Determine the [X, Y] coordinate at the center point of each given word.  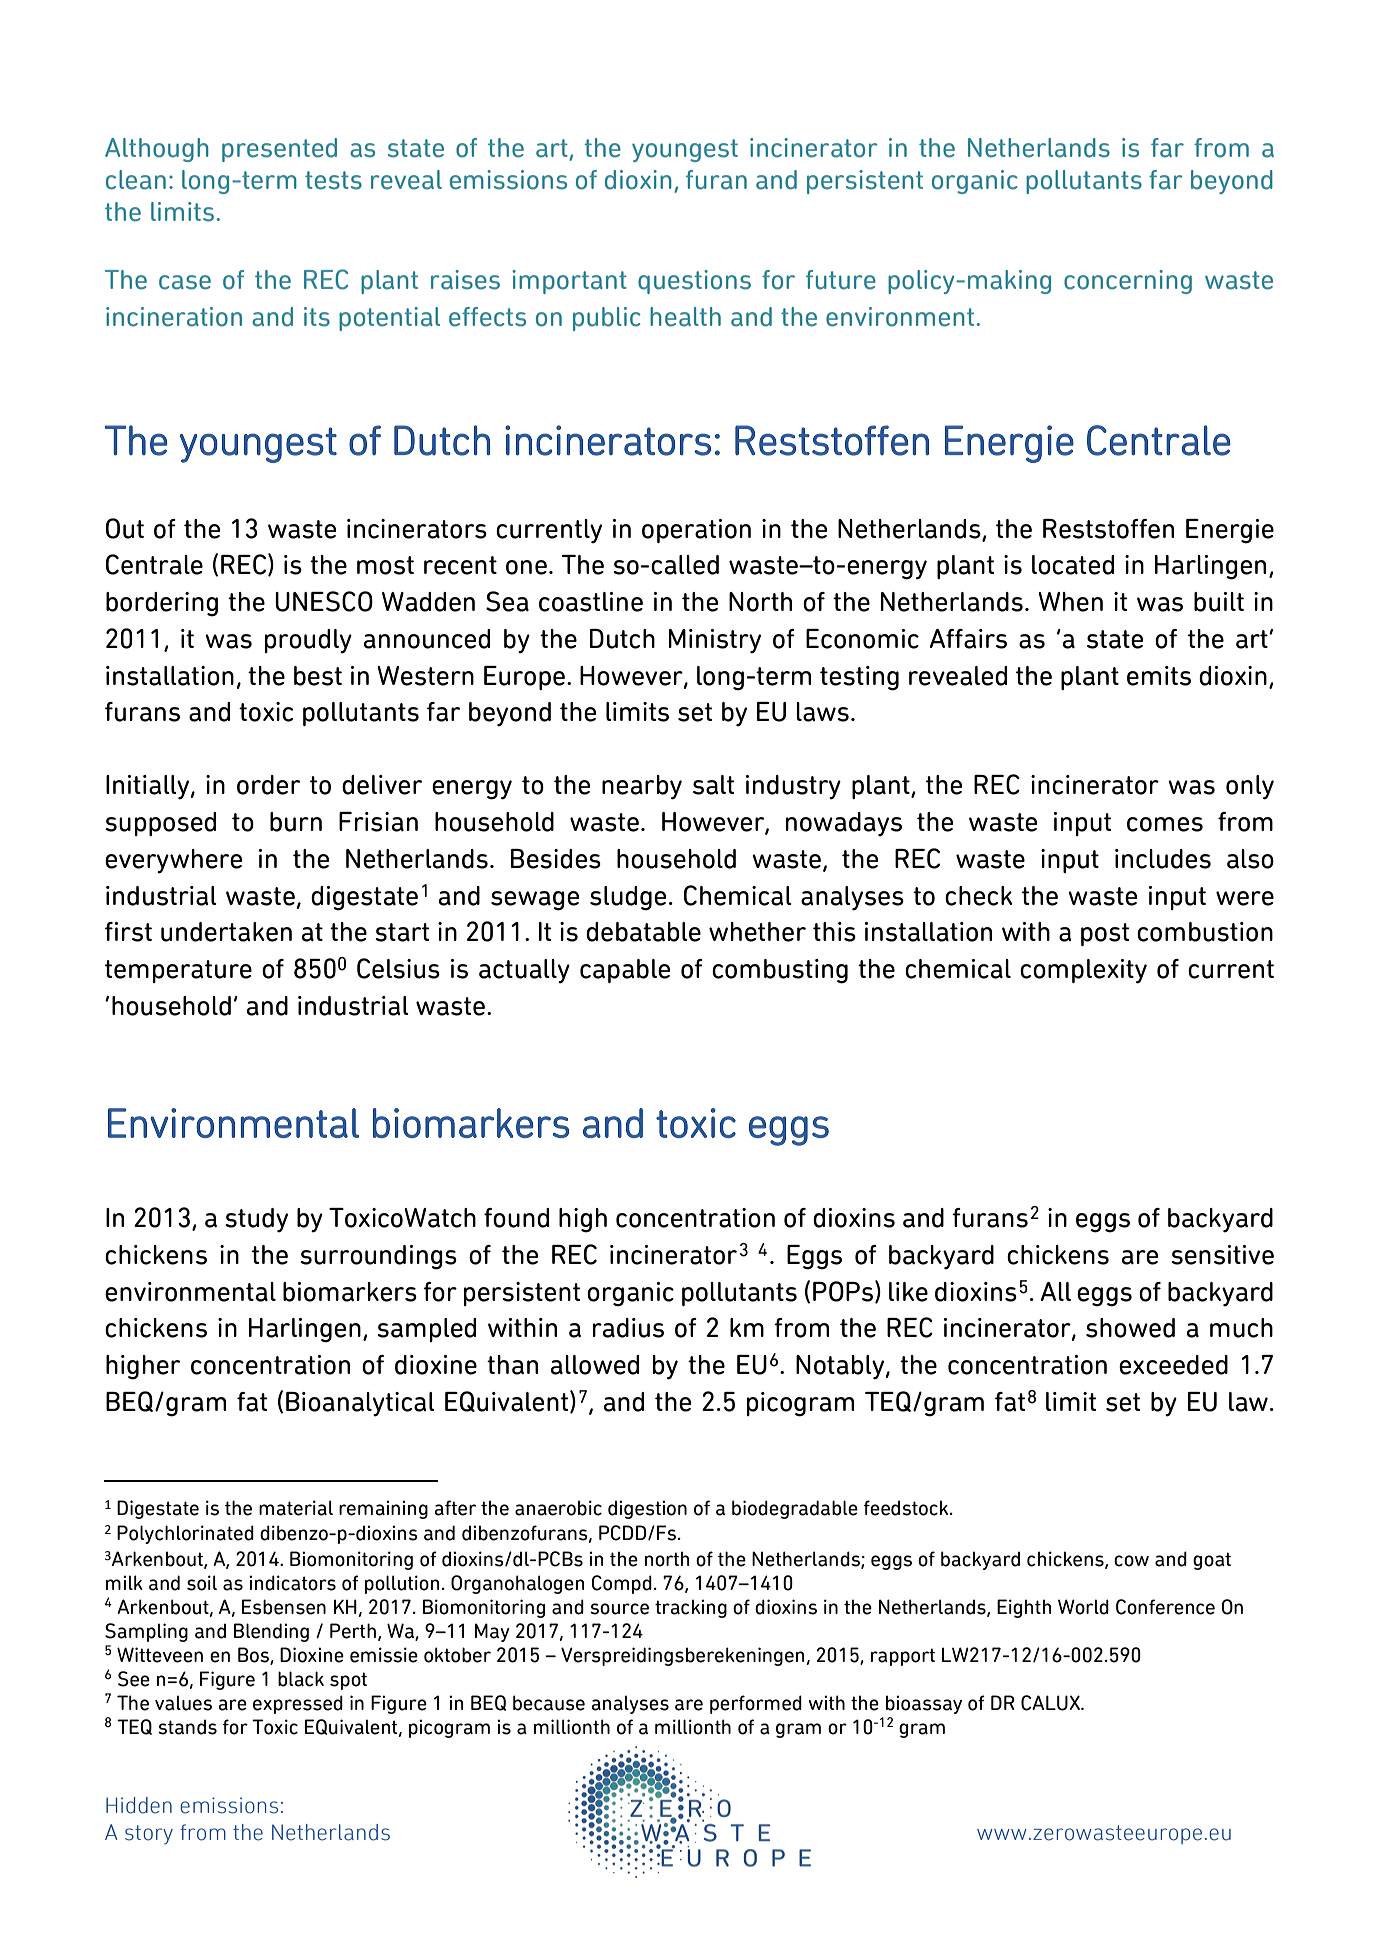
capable [625, 971]
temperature [178, 971]
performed [756, 1704]
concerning [1128, 282]
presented [279, 150]
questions [694, 282]
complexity [1083, 971]
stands [187, 1727]
